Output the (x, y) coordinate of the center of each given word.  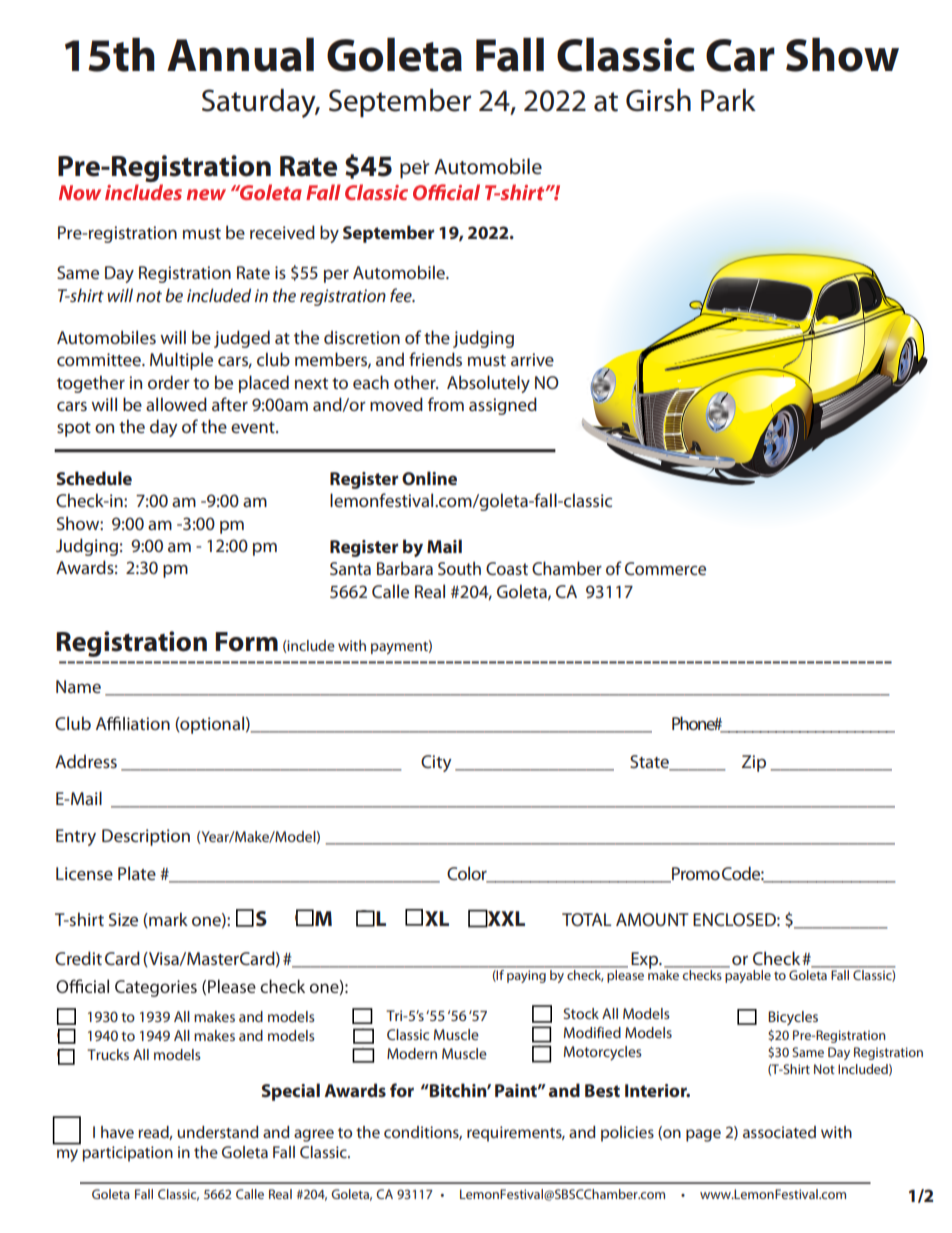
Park (728, 100)
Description (146, 837)
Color (468, 874)
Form (246, 642)
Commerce (665, 568)
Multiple (181, 361)
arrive (532, 359)
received (282, 232)
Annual (240, 55)
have (117, 1132)
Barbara (405, 568)
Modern (412, 1053)
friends (435, 359)
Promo (695, 874)
